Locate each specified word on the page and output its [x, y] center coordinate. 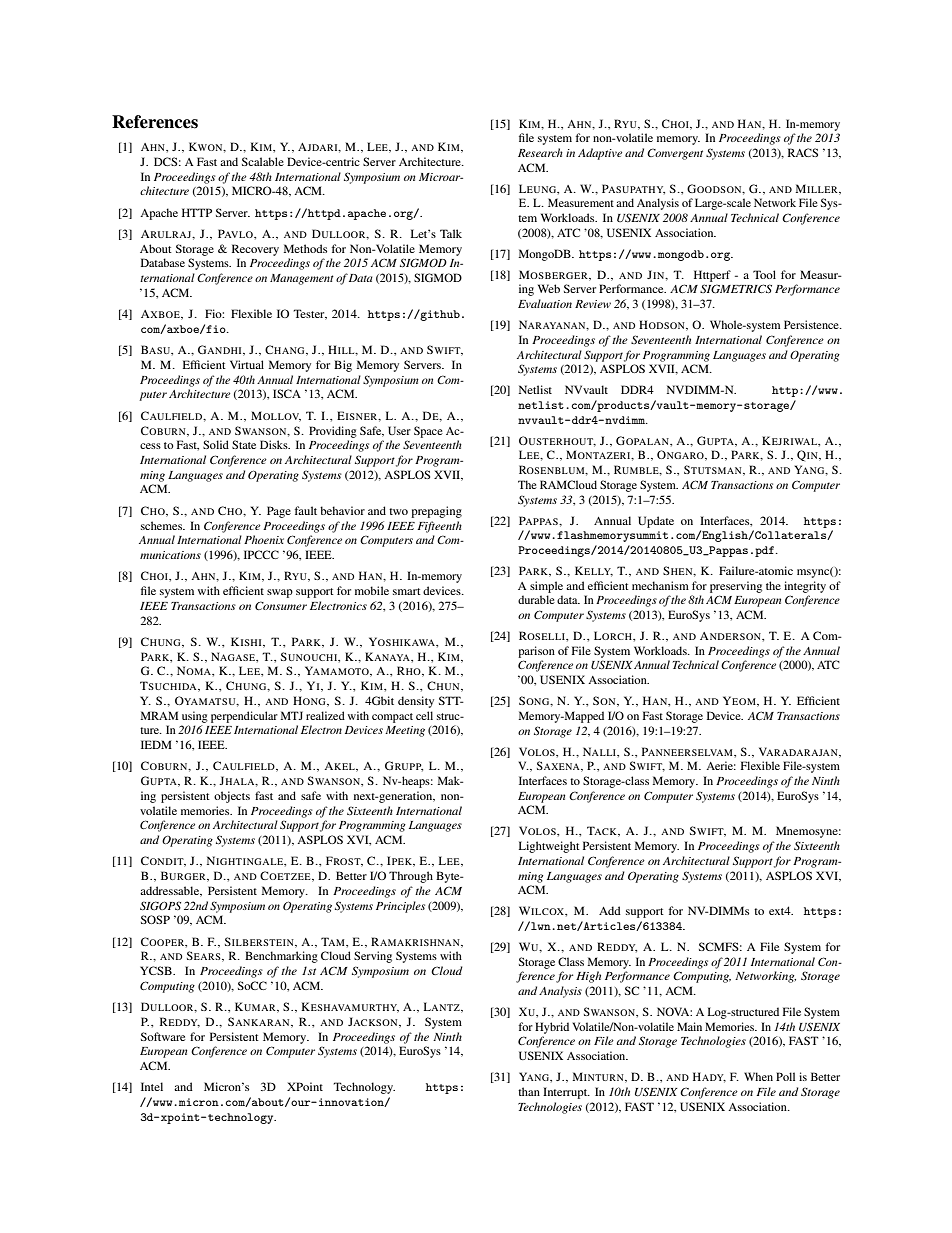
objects [232, 797]
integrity [805, 587]
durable [536, 599]
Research [540, 152]
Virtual [247, 364]
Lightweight [549, 847]
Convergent [675, 154]
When [758, 1076]
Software [163, 1036]
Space [428, 432]
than [529, 1091]
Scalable [263, 161]
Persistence [812, 324]
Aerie [721, 765]
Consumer [281, 605]
